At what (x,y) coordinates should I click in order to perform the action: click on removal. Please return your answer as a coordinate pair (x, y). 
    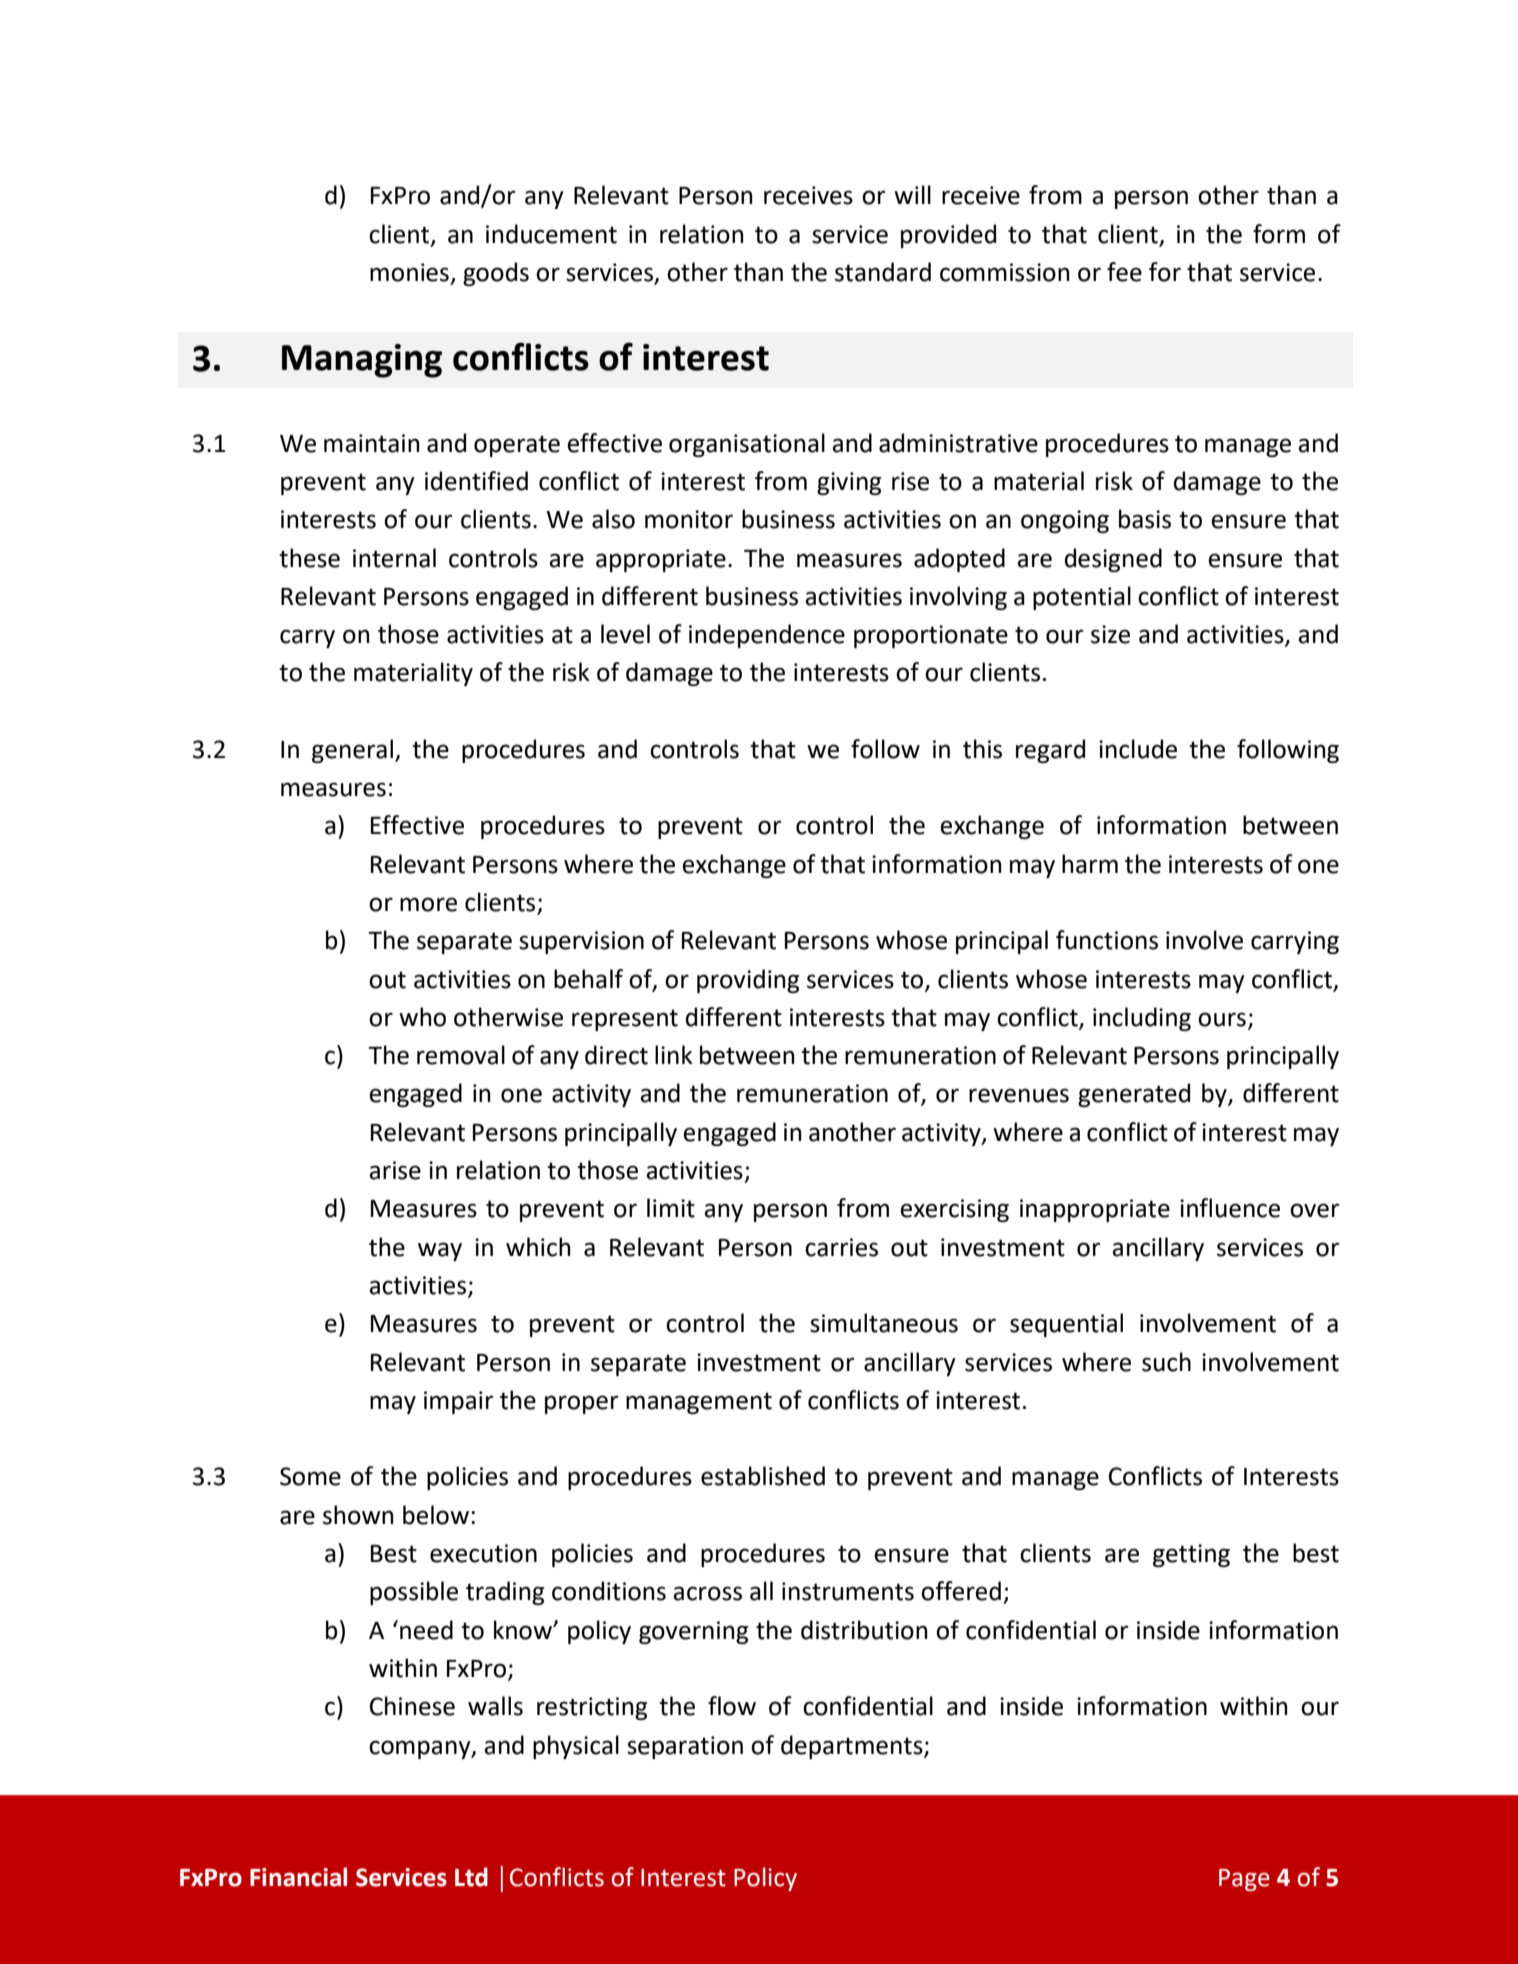
    Looking at the image, I should click on (461, 1055).
